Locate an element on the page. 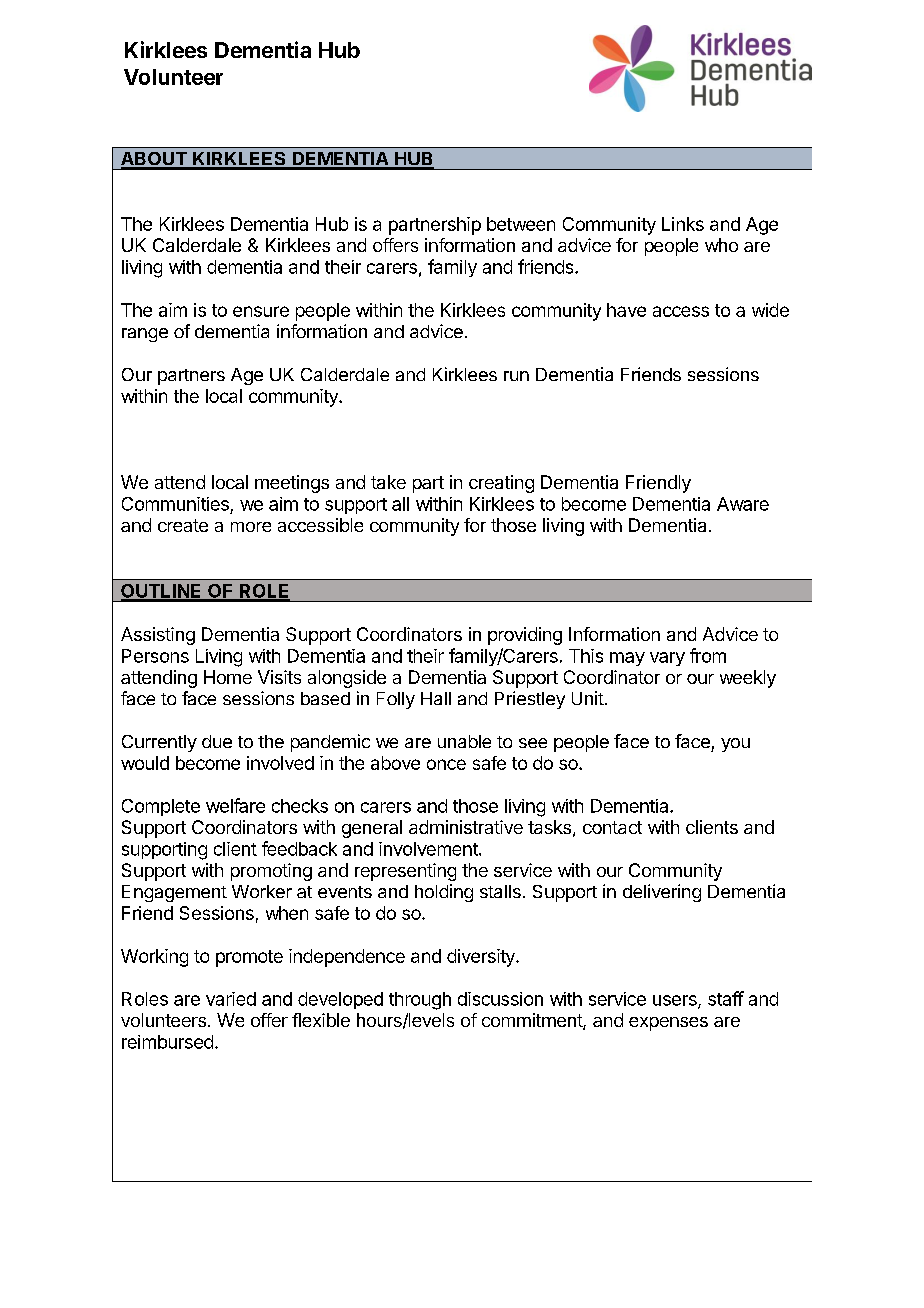  Assisting is located at coordinates (158, 636).
